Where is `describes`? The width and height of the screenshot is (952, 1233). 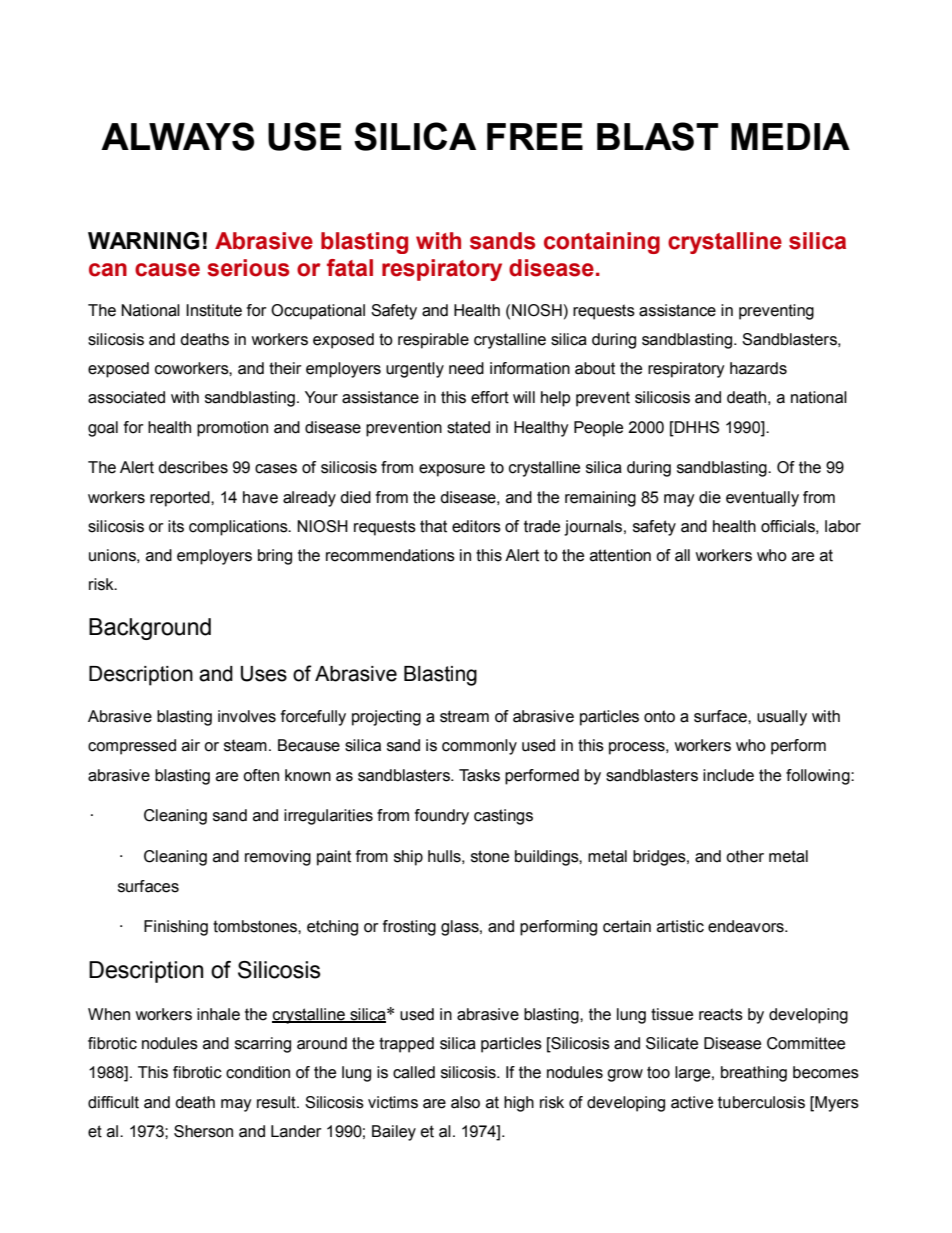 describes is located at coordinates (193, 467).
